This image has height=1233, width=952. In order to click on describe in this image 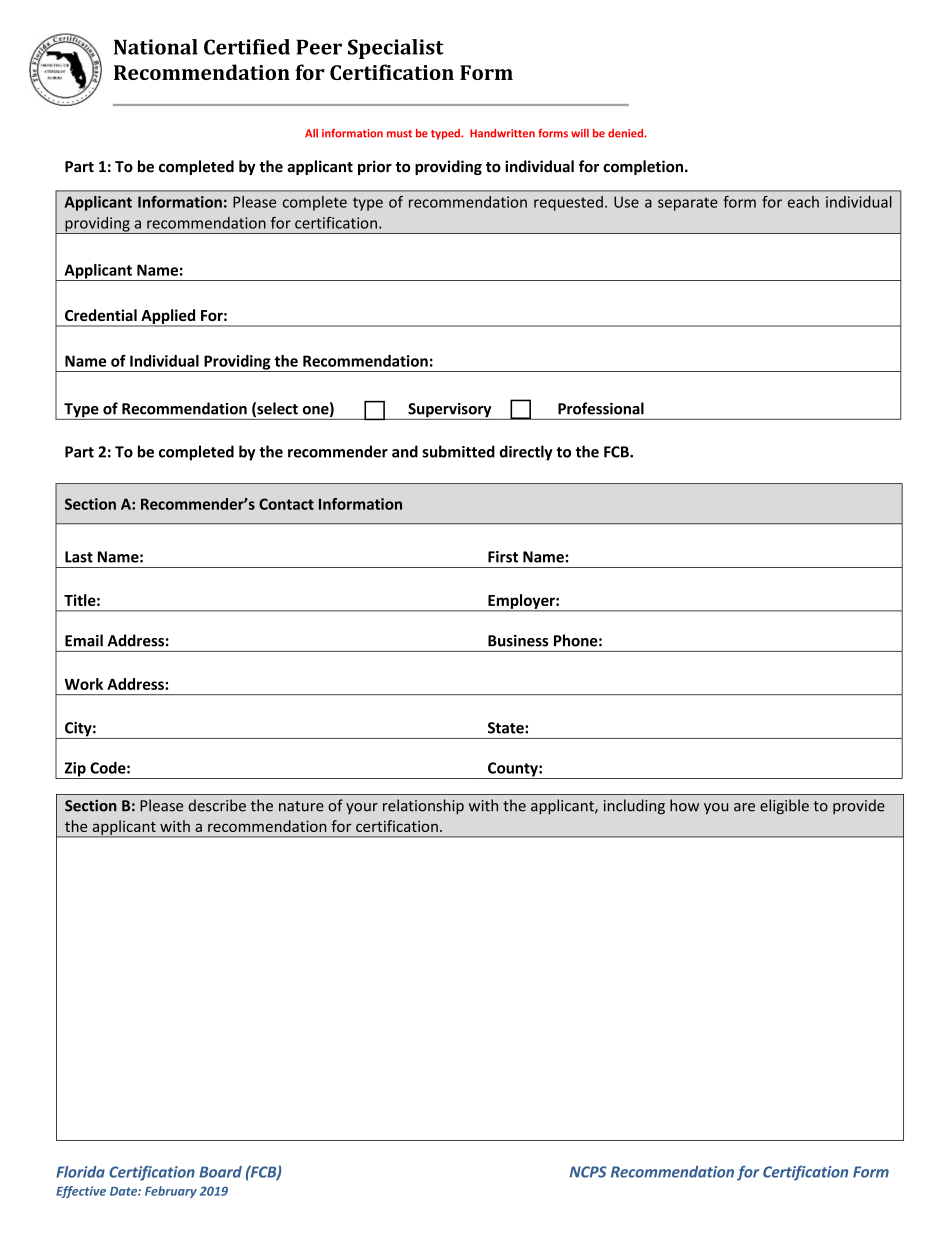, I will do `click(217, 805)`.
